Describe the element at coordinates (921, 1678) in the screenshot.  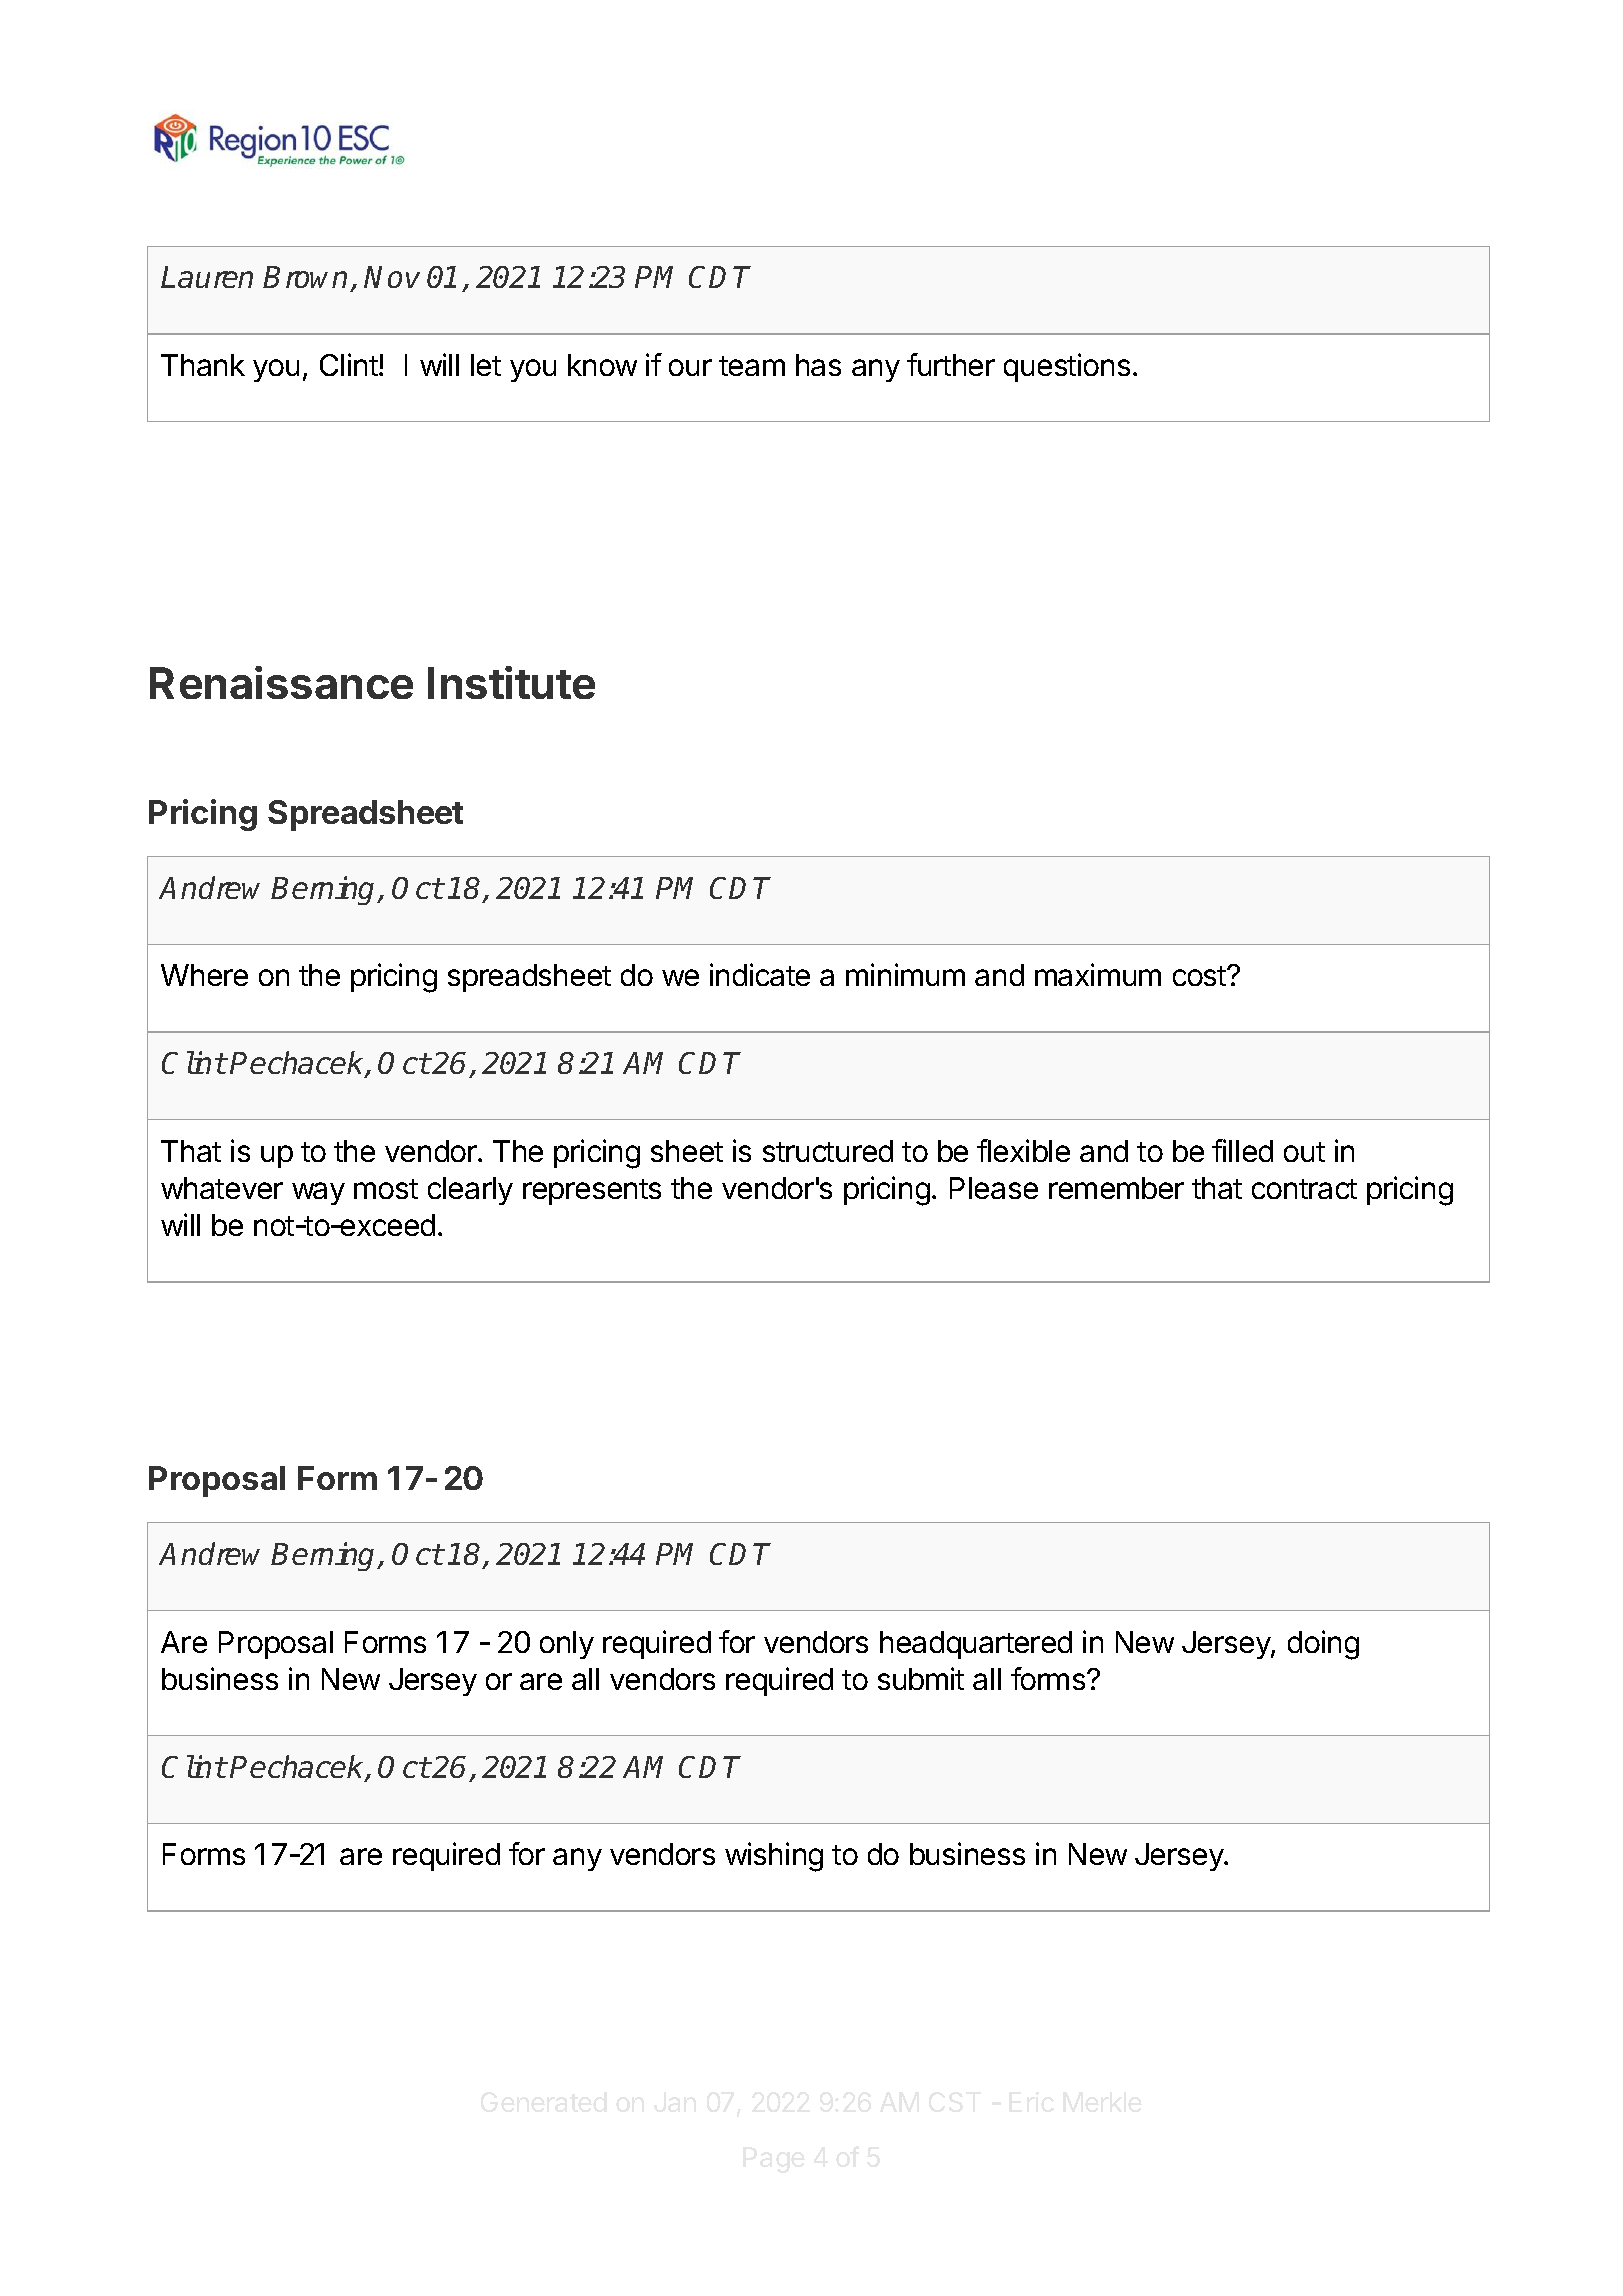
I see `submit` at that location.
